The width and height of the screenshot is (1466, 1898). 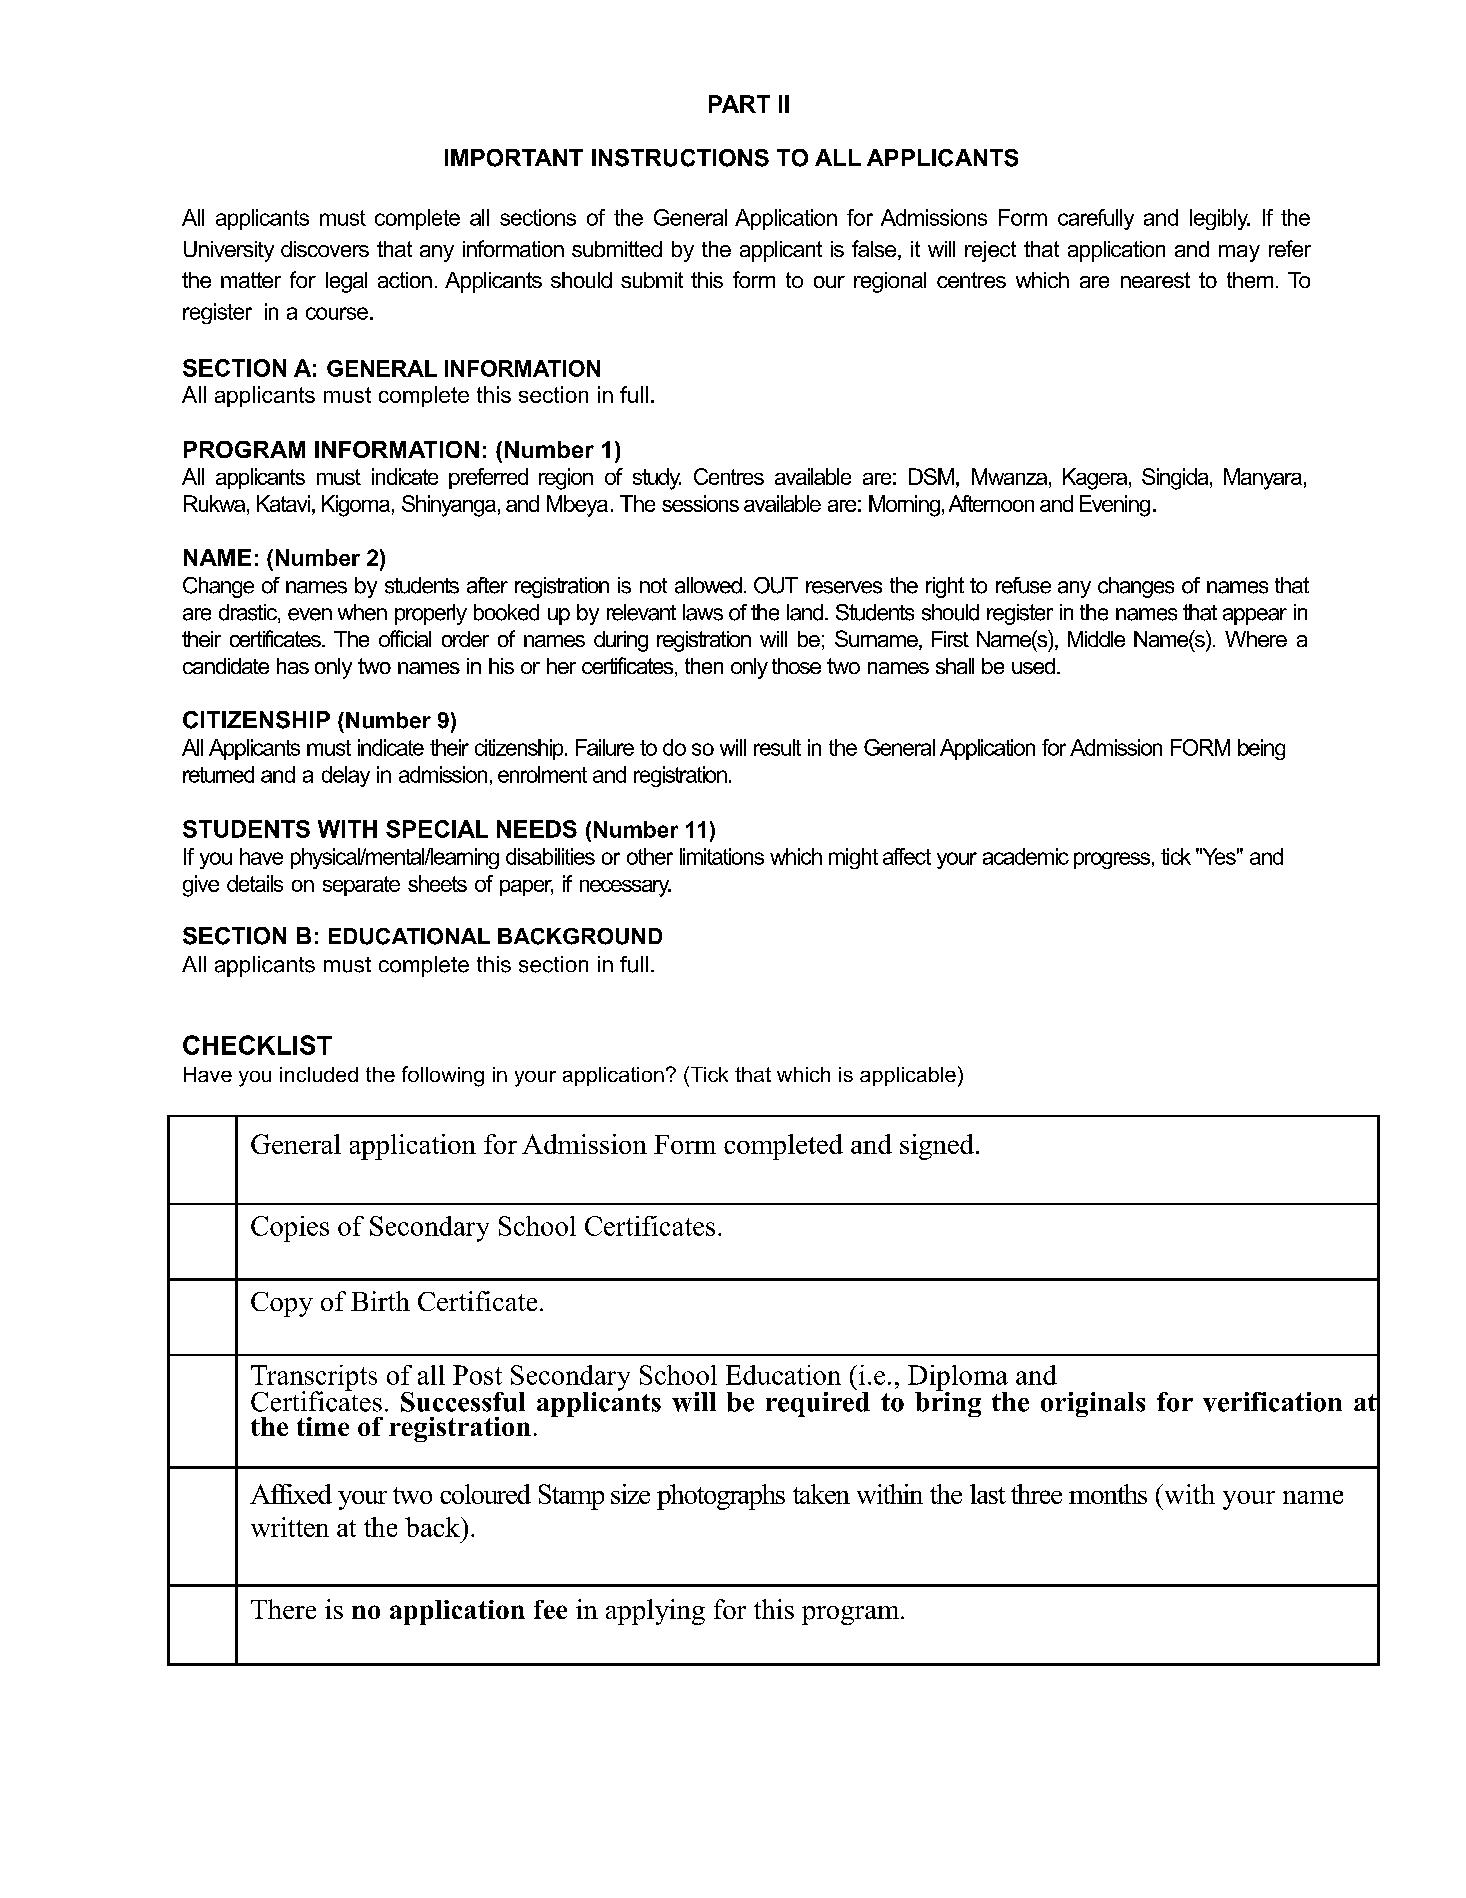 I want to click on limitations, so click(x=722, y=856).
